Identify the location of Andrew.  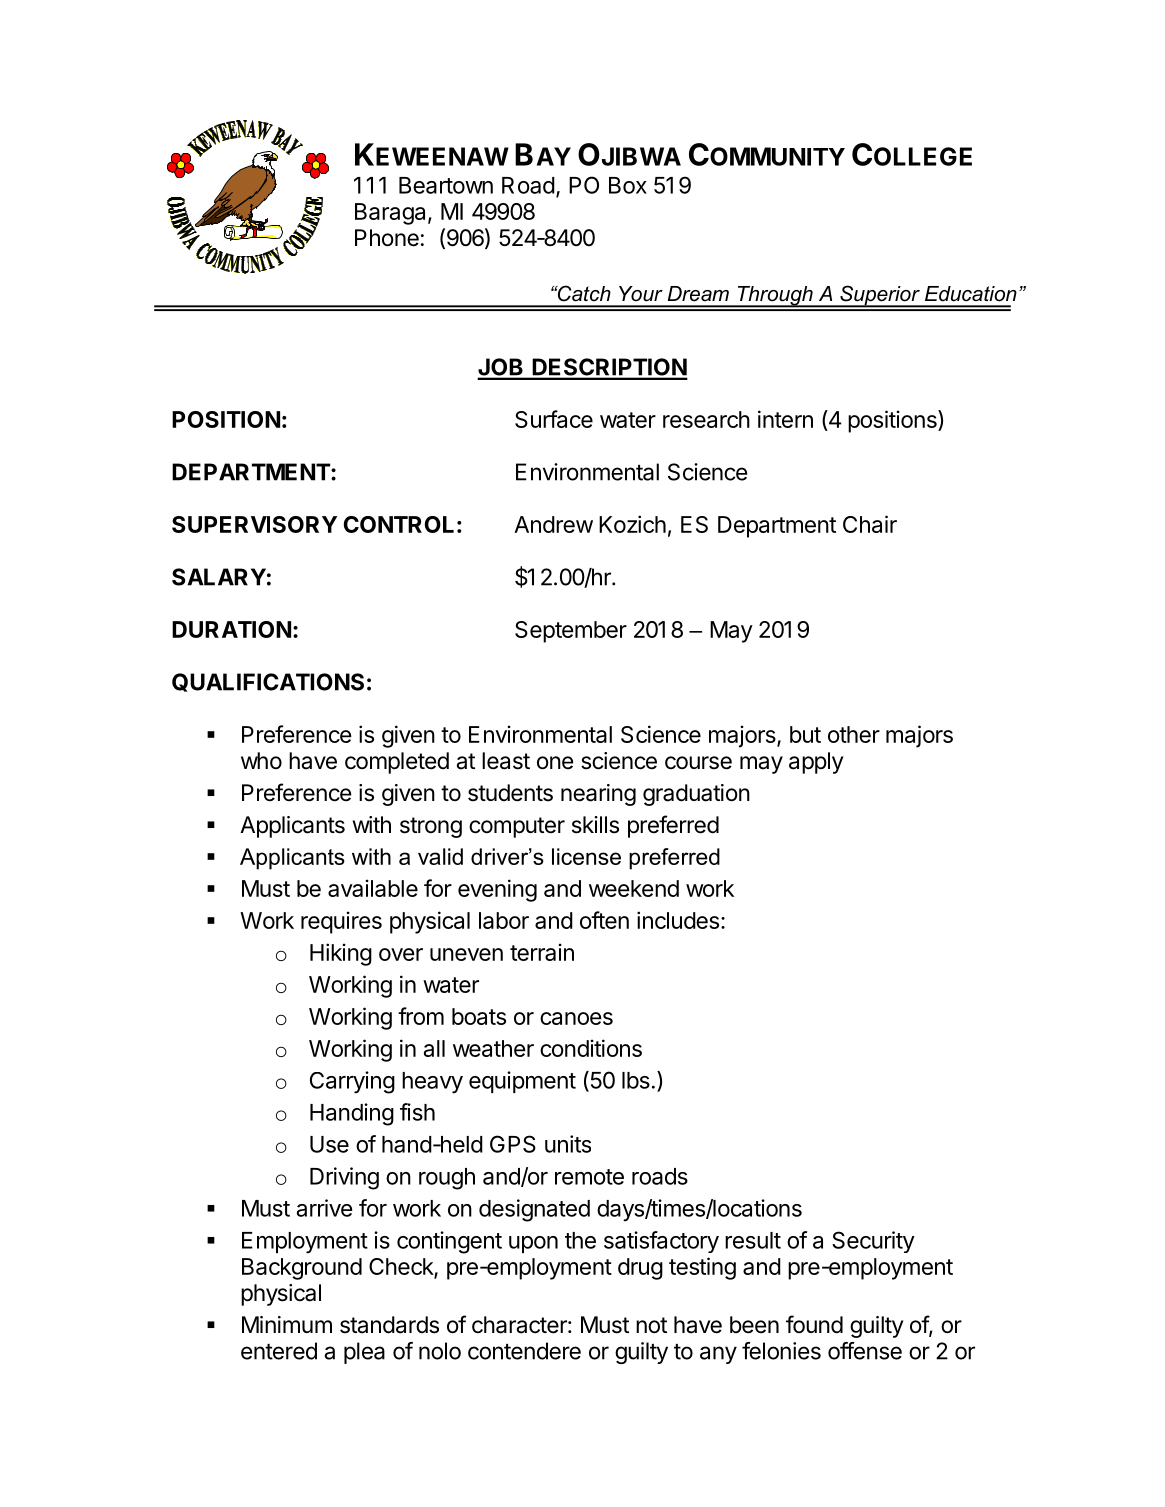
(553, 524).
